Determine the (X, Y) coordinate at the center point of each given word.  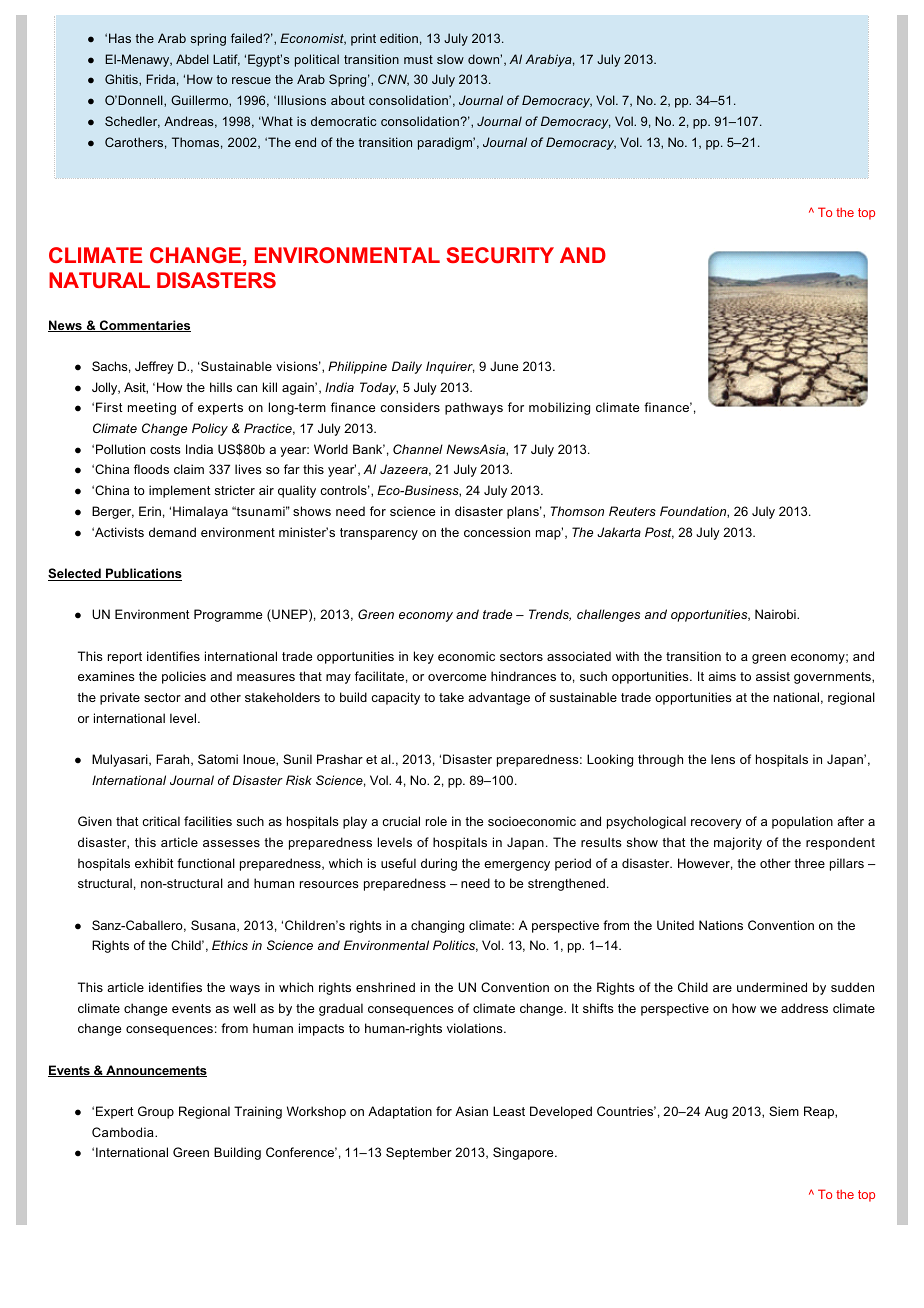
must (418, 59)
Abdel (192, 59)
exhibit (154, 863)
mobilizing (559, 408)
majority (738, 843)
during (439, 864)
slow (450, 59)
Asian (471, 1111)
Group (156, 1112)
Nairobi (776, 614)
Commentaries (144, 326)
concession (497, 532)
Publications (143, 574)
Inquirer (450, 367)
